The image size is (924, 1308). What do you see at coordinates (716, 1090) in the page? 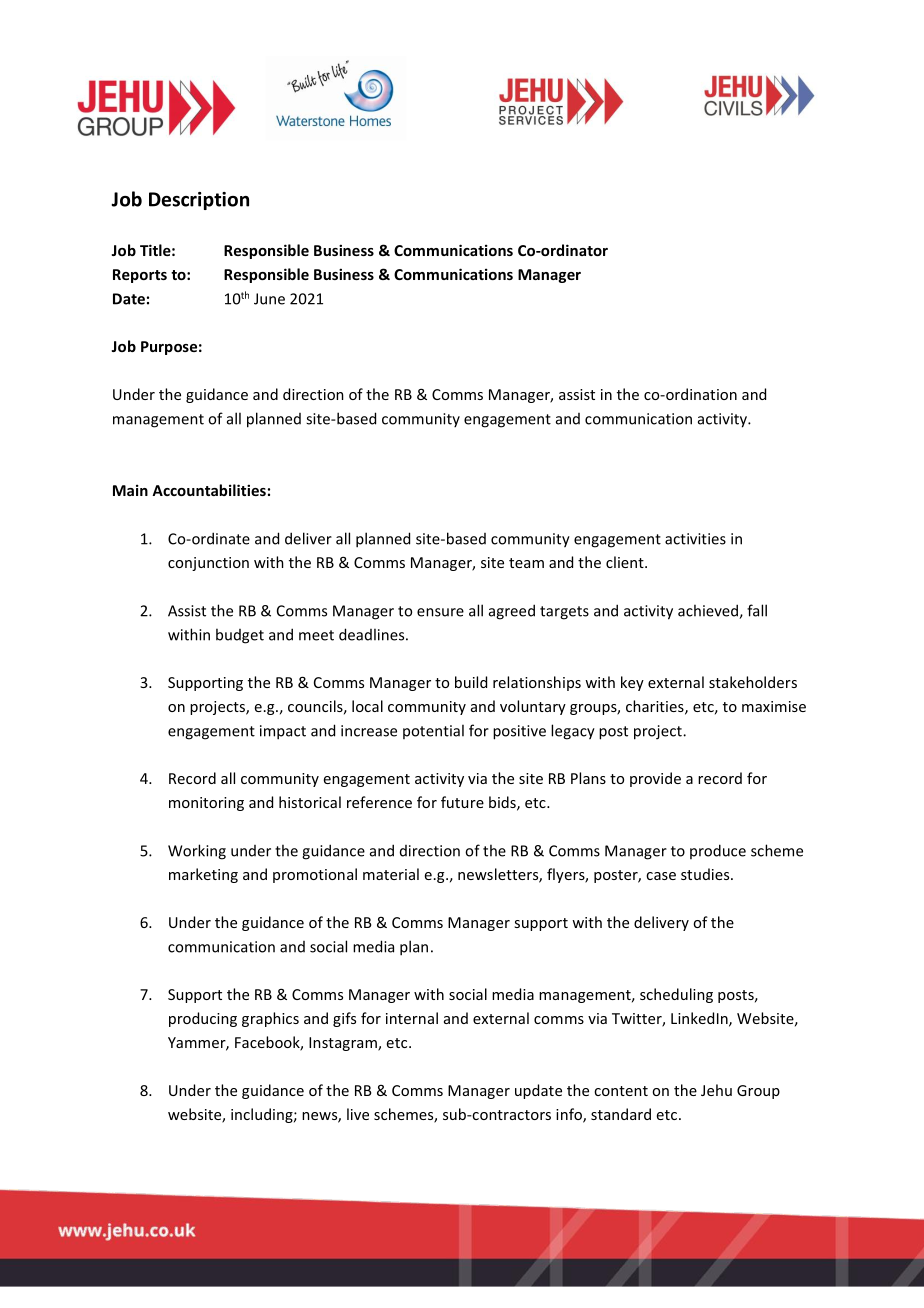
I see `Jehu` at bounding box center [716, 1090].
